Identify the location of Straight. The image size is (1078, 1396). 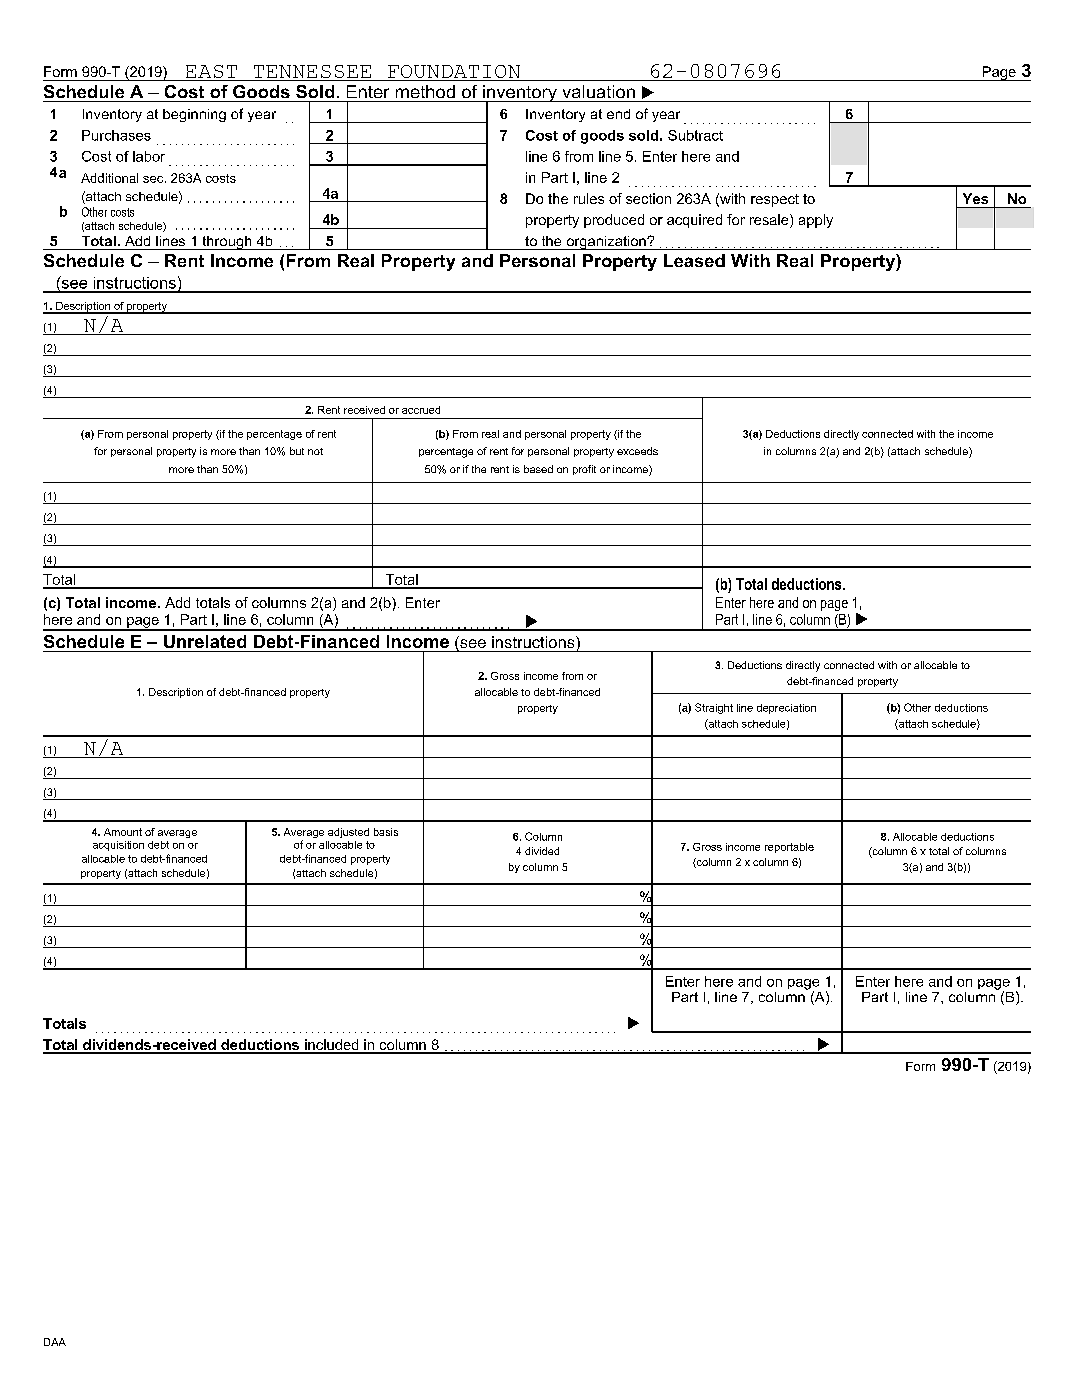
(714, 708).
